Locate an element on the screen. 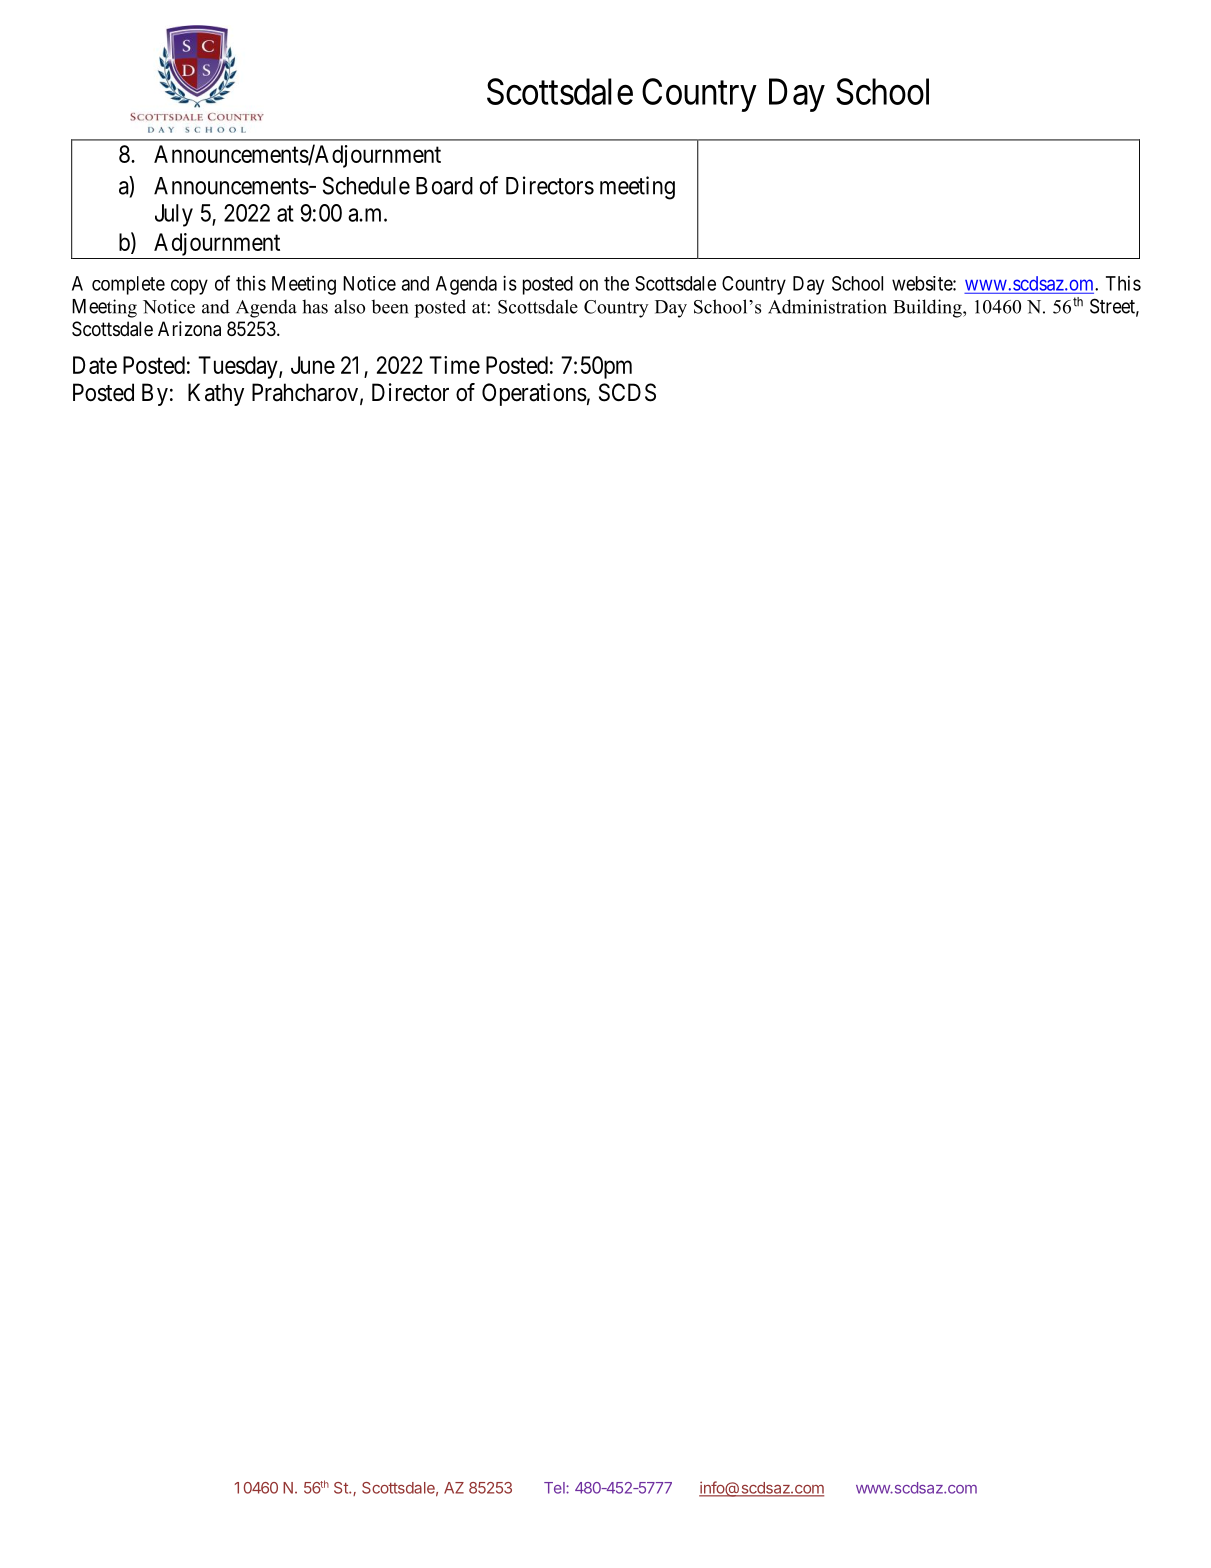 The height and width of the screenshot is (1568, 1211). the is located at coordinates (616, 283).
